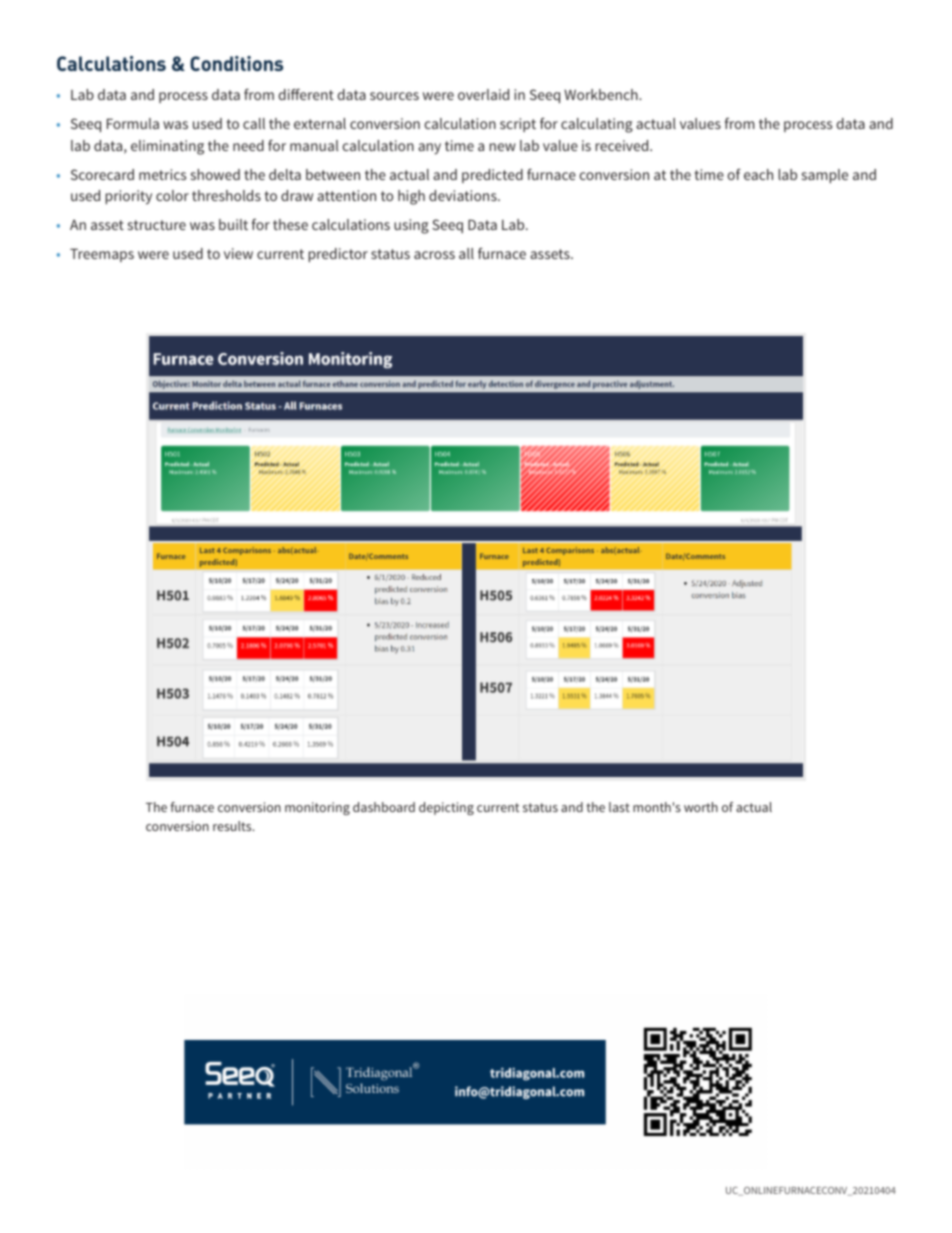 This screenshot has height=1233, width=952. Describe the element at coordinates (701, 807) in the screenshot. I see `worth` at that location.
